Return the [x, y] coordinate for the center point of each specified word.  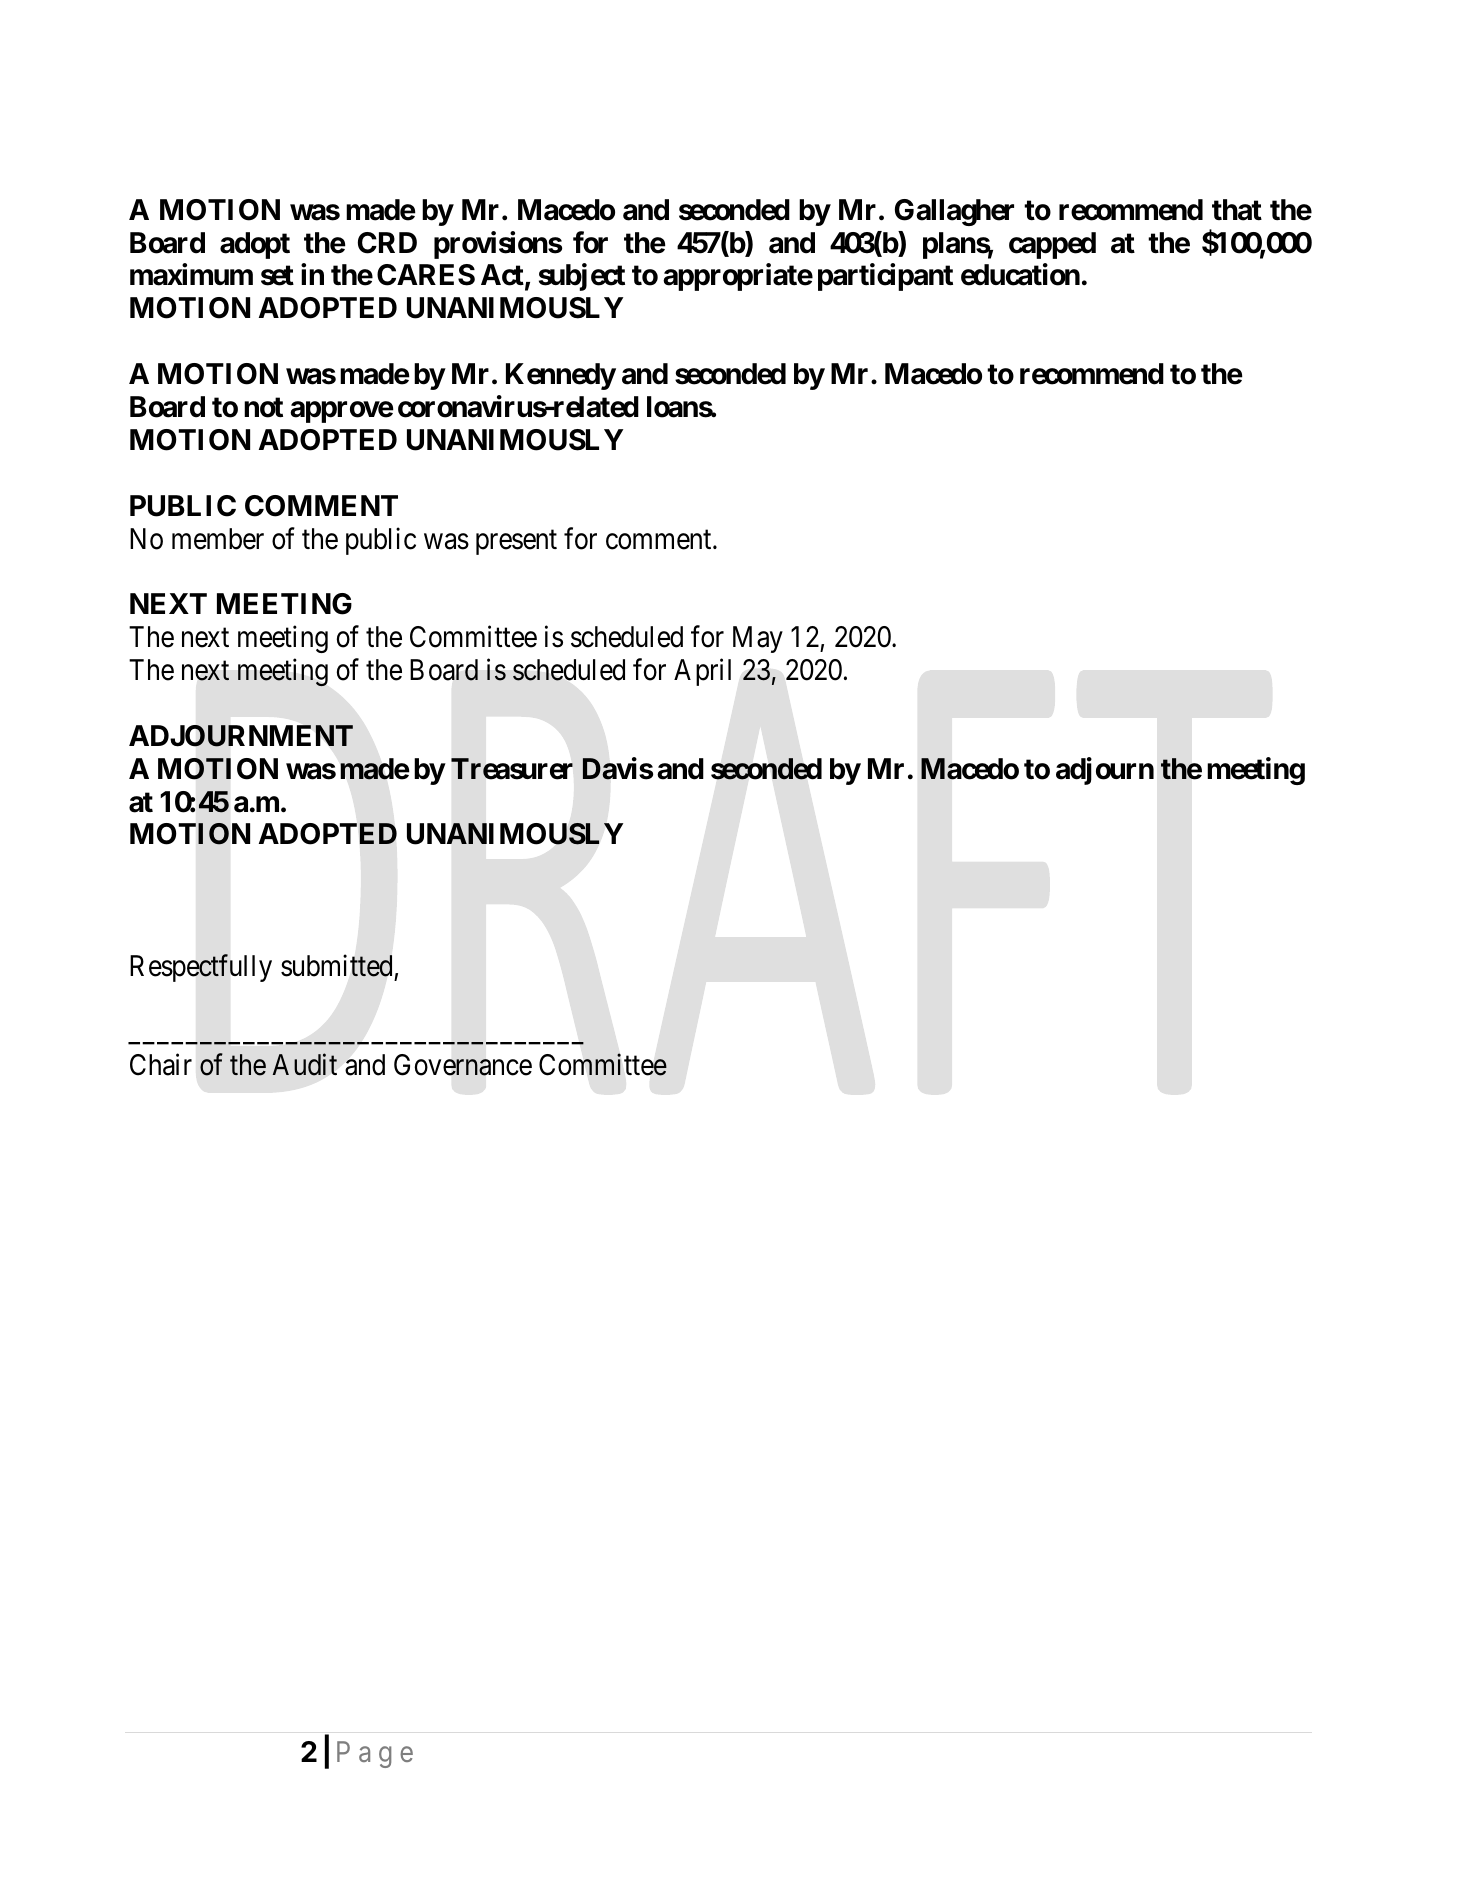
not [263, 407]
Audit [305, 1064]
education [1020, 275]
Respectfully [201, 968]
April [702, 672]
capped [1052, 245]
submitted [336, 966]
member [218, 539]
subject [582, 277]
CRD [387, 243]
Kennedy [561, 376]
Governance [463, 1065]
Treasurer [512, 769]
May [758, 639]
